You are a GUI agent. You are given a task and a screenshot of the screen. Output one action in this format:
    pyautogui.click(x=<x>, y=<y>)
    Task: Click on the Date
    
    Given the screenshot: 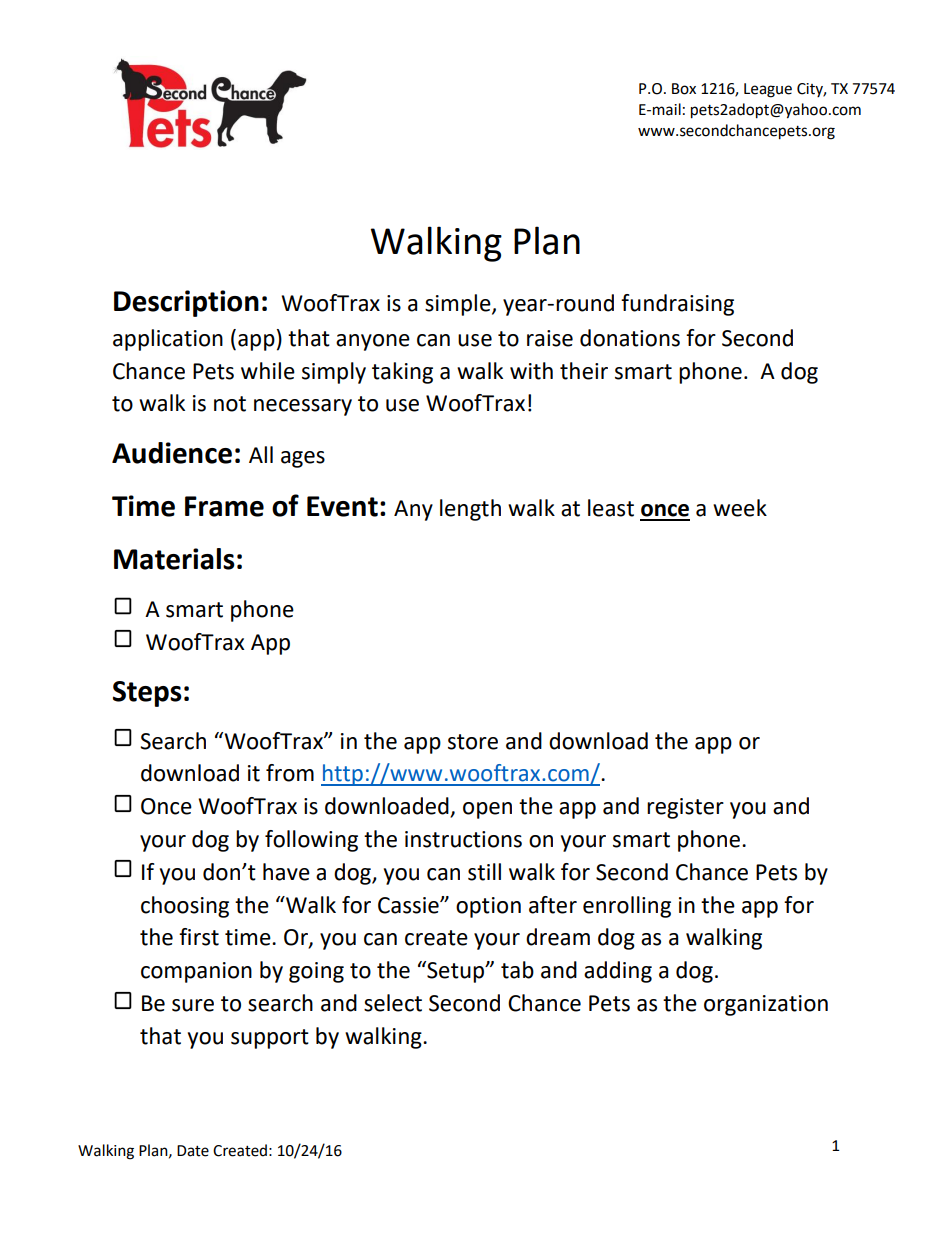 What is the action you would take?
    pyautogui.click(x=193, y=1151)
